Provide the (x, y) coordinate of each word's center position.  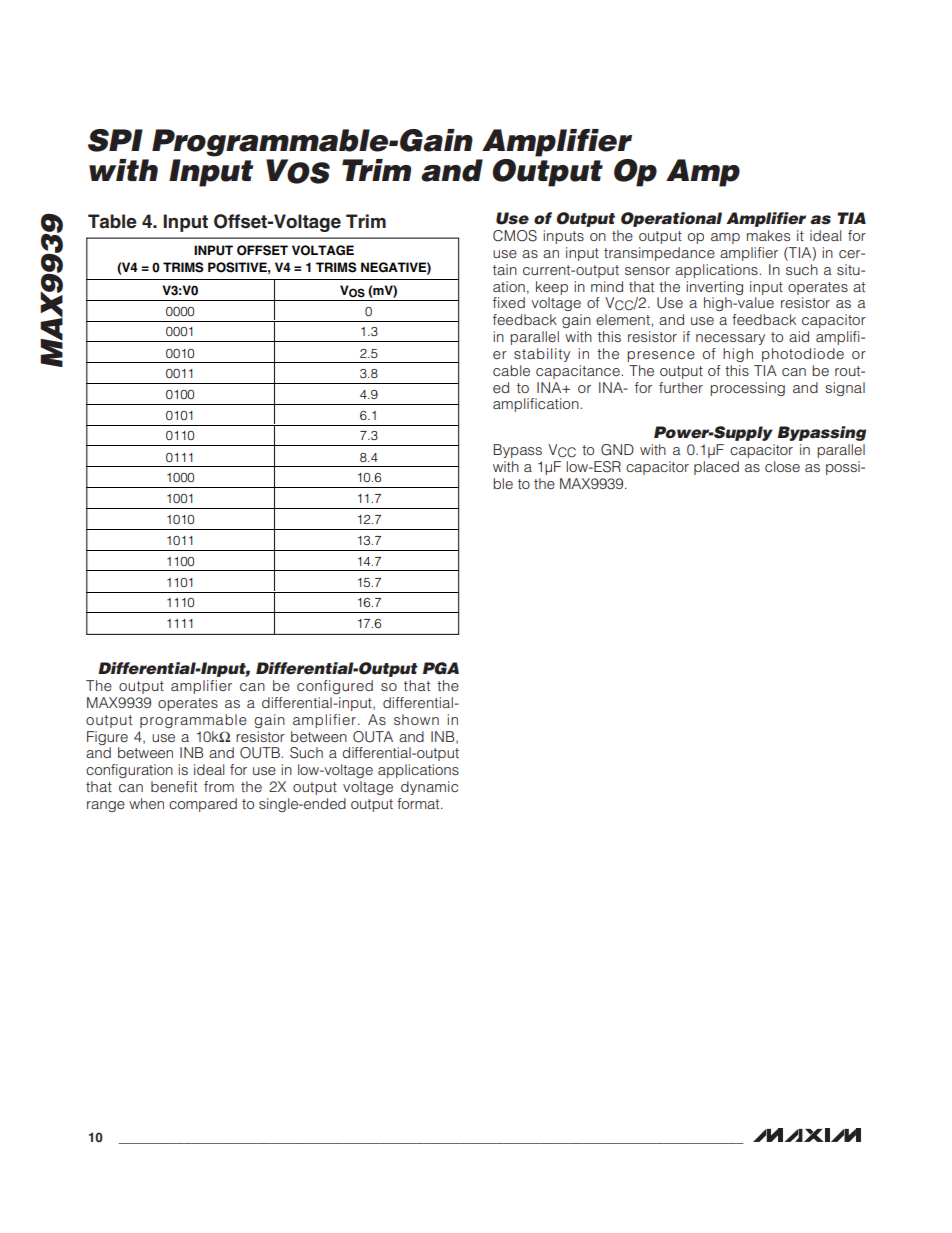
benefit (174, 786)
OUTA (373, 737)
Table (112, 221)
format (419, 803)
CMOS (515, 236)
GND (617, 450)
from (219, 786)
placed (716, 468)
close (782, 466)
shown (416, 719)
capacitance (579, 372)
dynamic (429, 788)
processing (747, 389)
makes (768, 235)
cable (511, 370)
